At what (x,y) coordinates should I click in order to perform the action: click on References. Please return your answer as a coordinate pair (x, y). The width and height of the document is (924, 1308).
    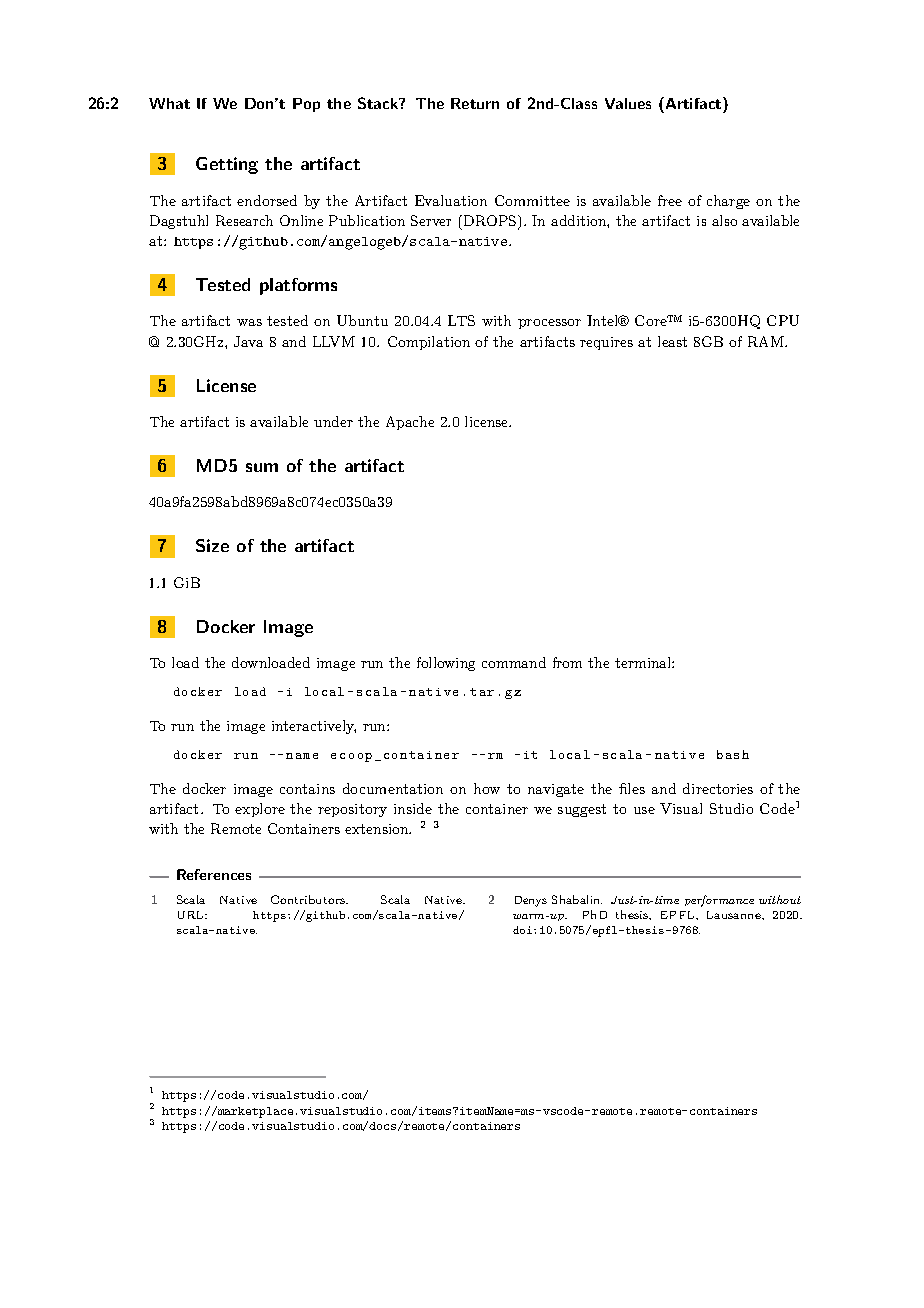
    Looking at the image, I should click on (214, 874).
